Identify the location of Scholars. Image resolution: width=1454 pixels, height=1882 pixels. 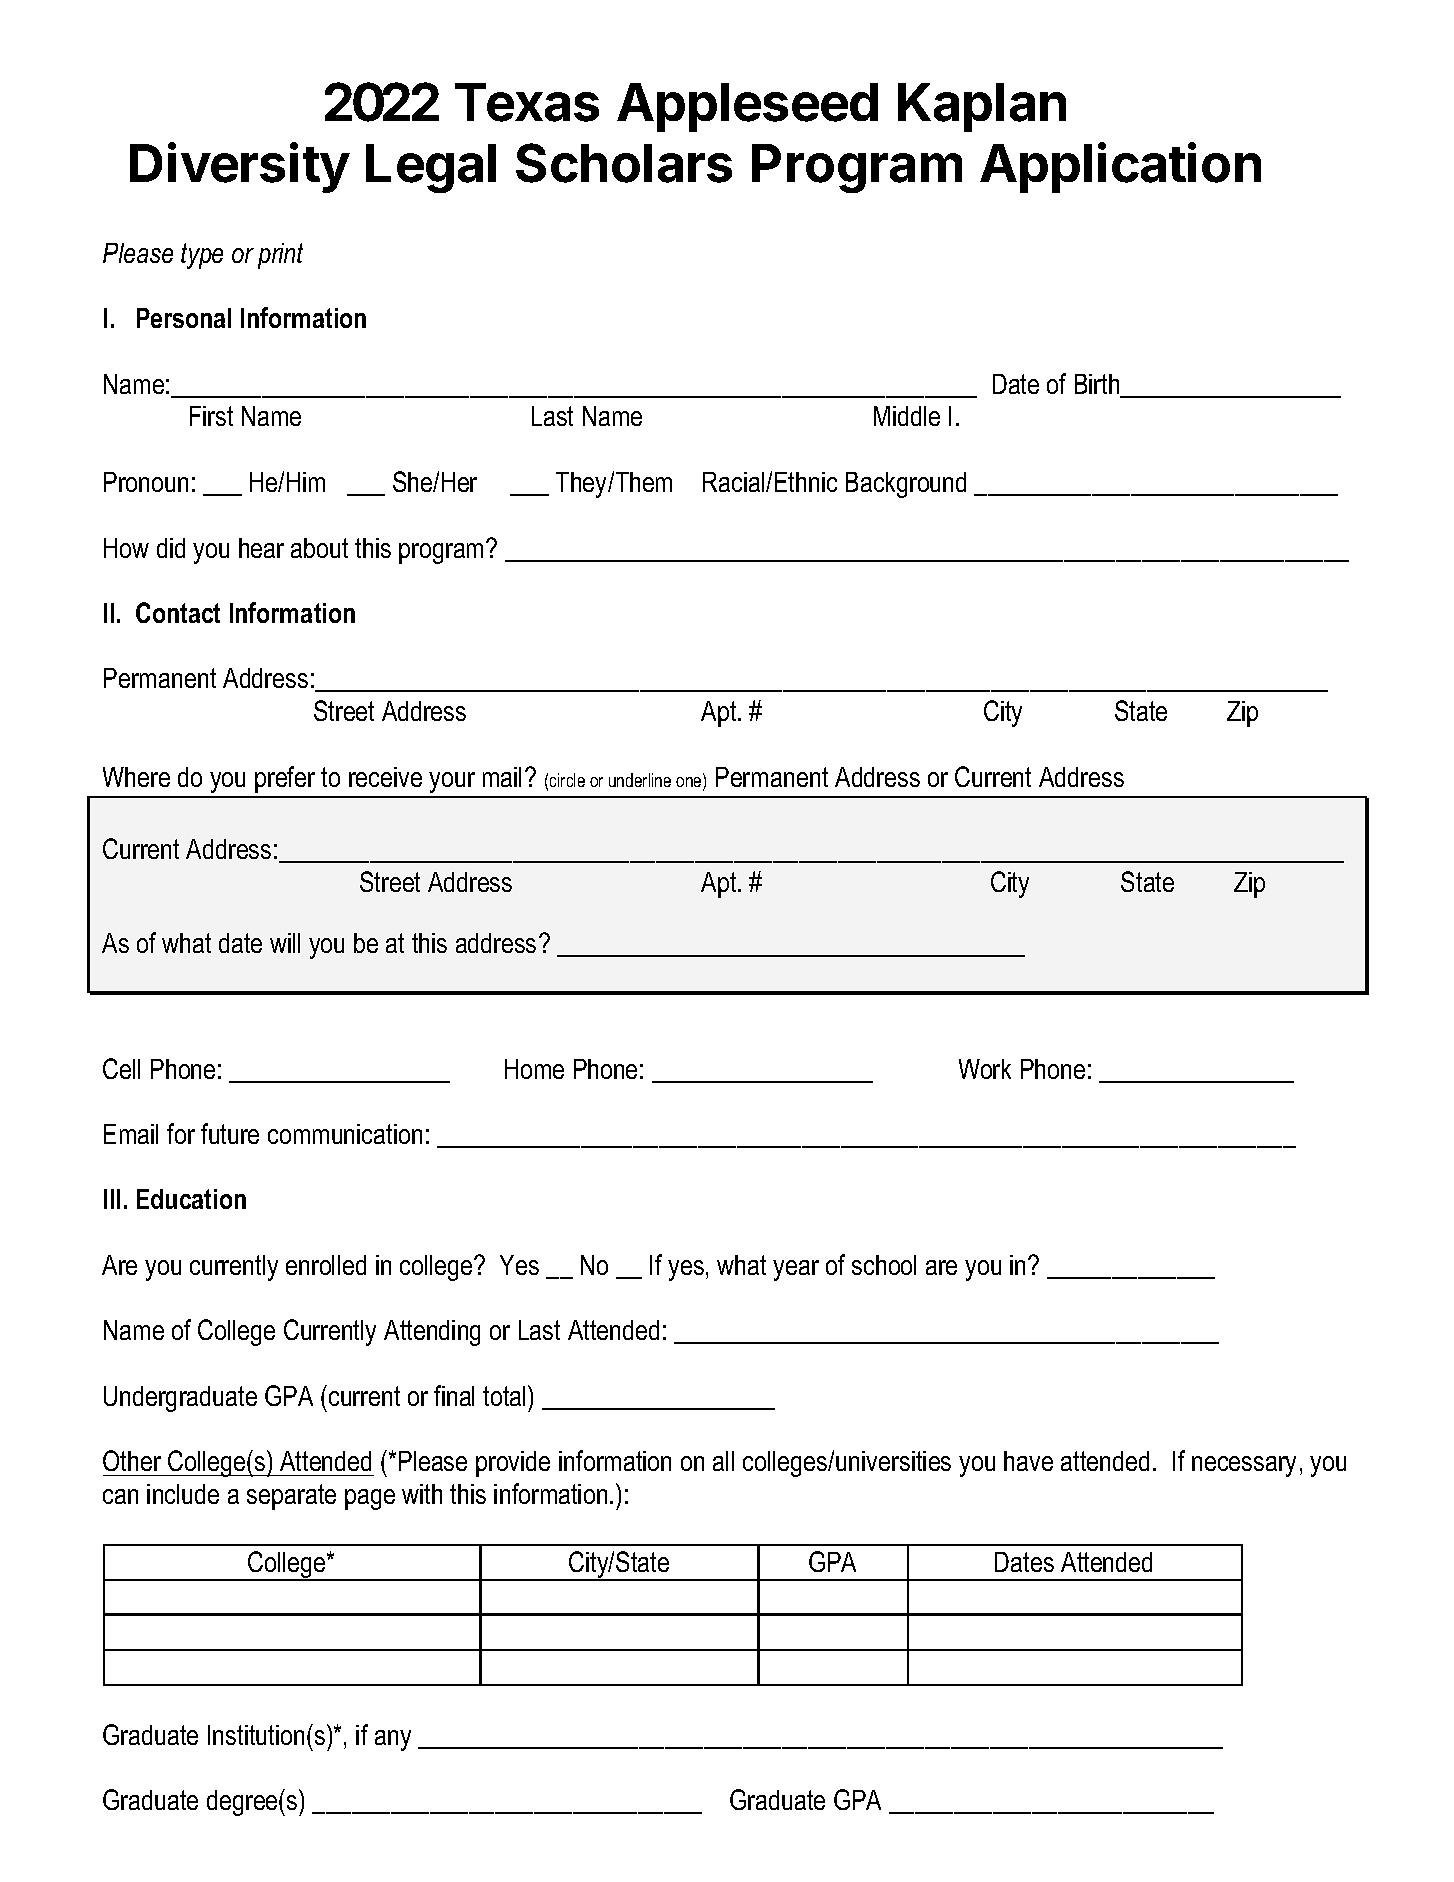
(624, 163).
